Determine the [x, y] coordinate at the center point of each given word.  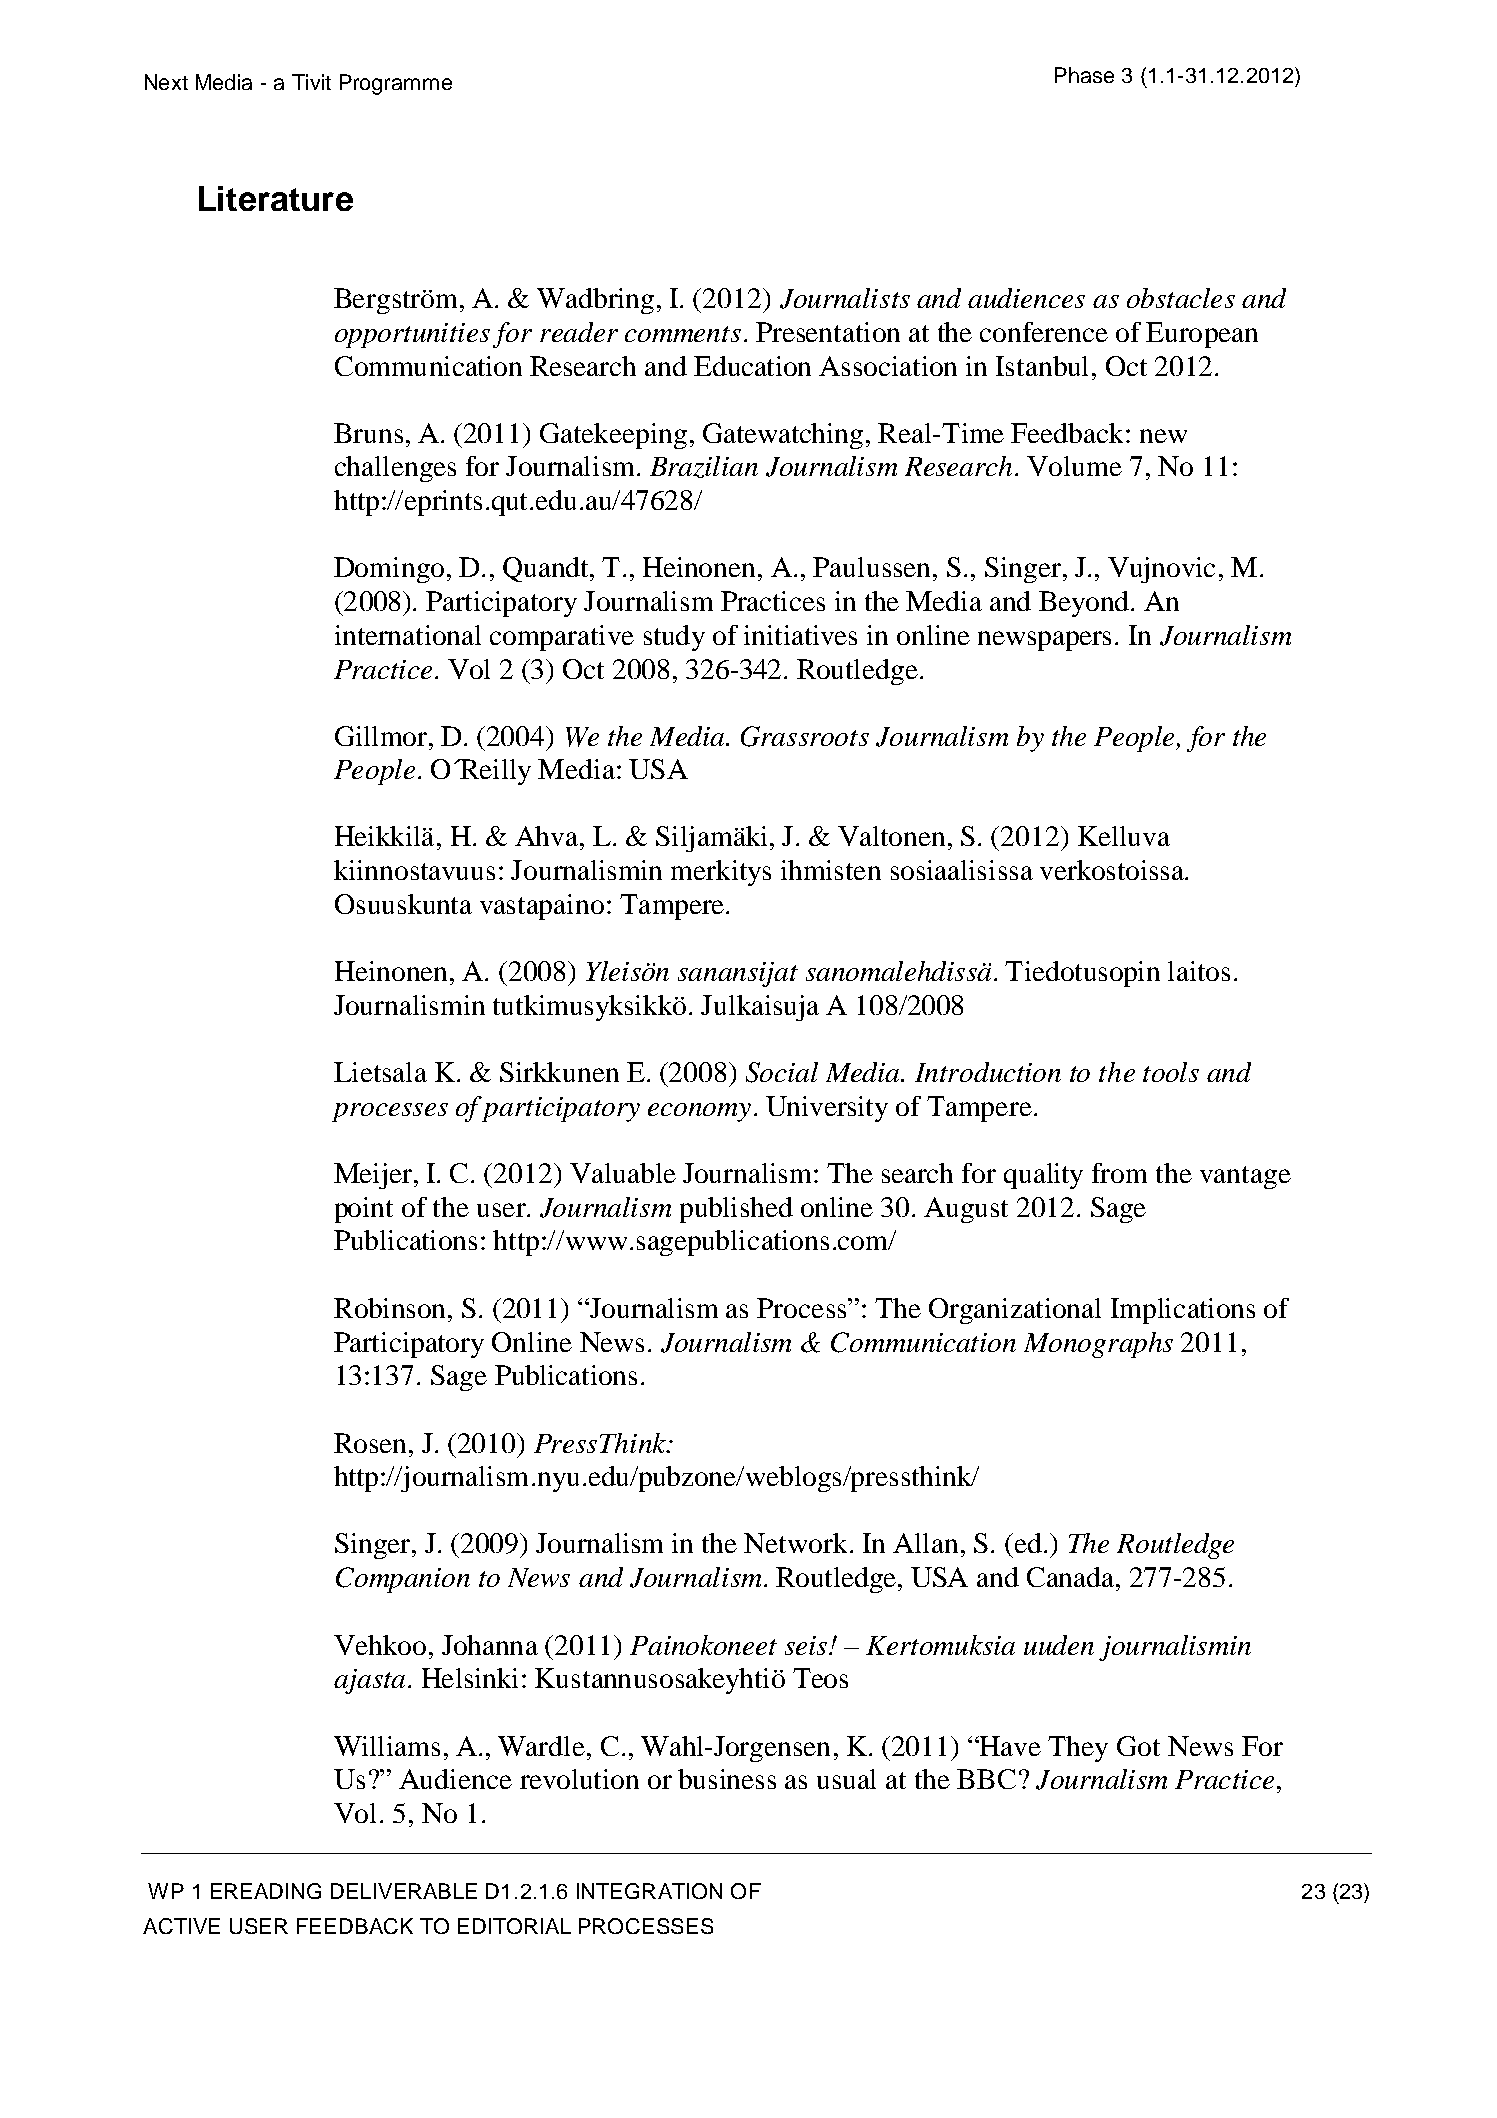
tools [1171, 1072]
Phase [1084, 75]
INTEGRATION [649, 1891]
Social [782, 1072]
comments [683, 334]
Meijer [374, 1176]
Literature [276, 198]
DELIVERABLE [404, 1891]
